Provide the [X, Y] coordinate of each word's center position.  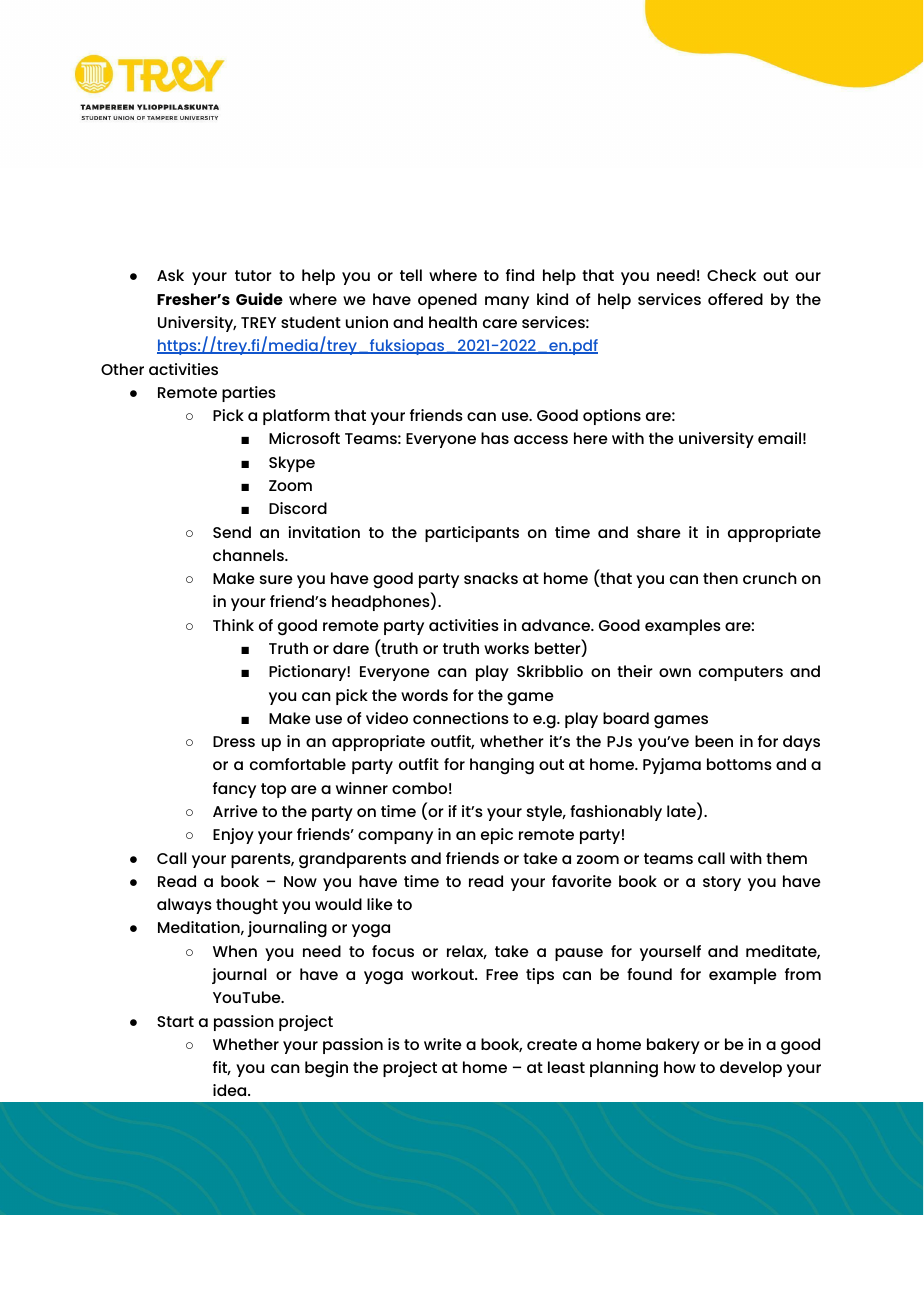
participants [472, 534]
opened [447, 301]
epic [497, 836]
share [659, 532]
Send [232, 532]
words [424, 695]
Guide [259, 298]
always [184, 906]
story [722, 883]
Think [233, 625]
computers [741, 673]
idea [231, 1090]
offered [735, 299]
